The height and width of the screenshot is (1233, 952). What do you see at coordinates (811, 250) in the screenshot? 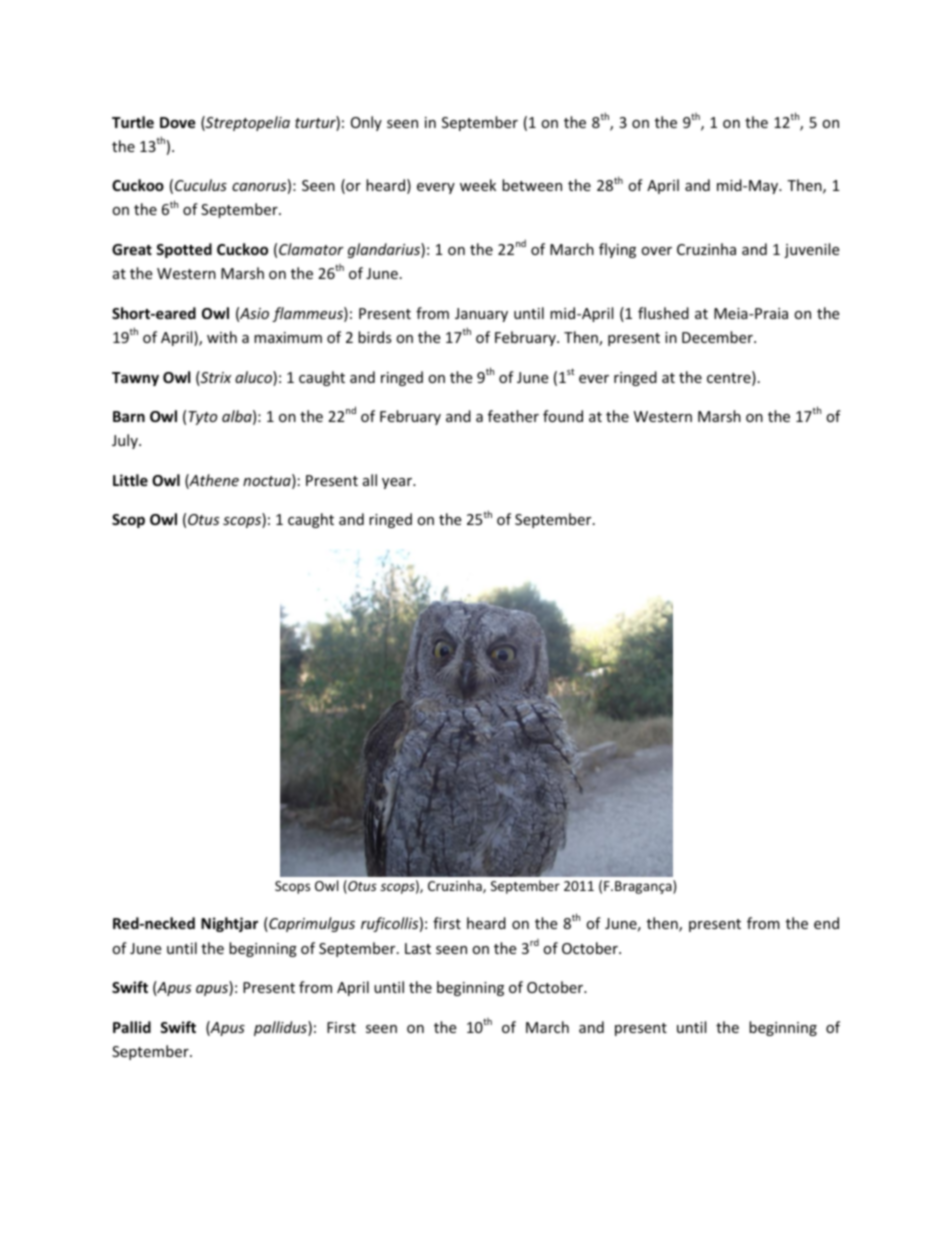
I see `juvenile` at bounding box center [811, 250].
